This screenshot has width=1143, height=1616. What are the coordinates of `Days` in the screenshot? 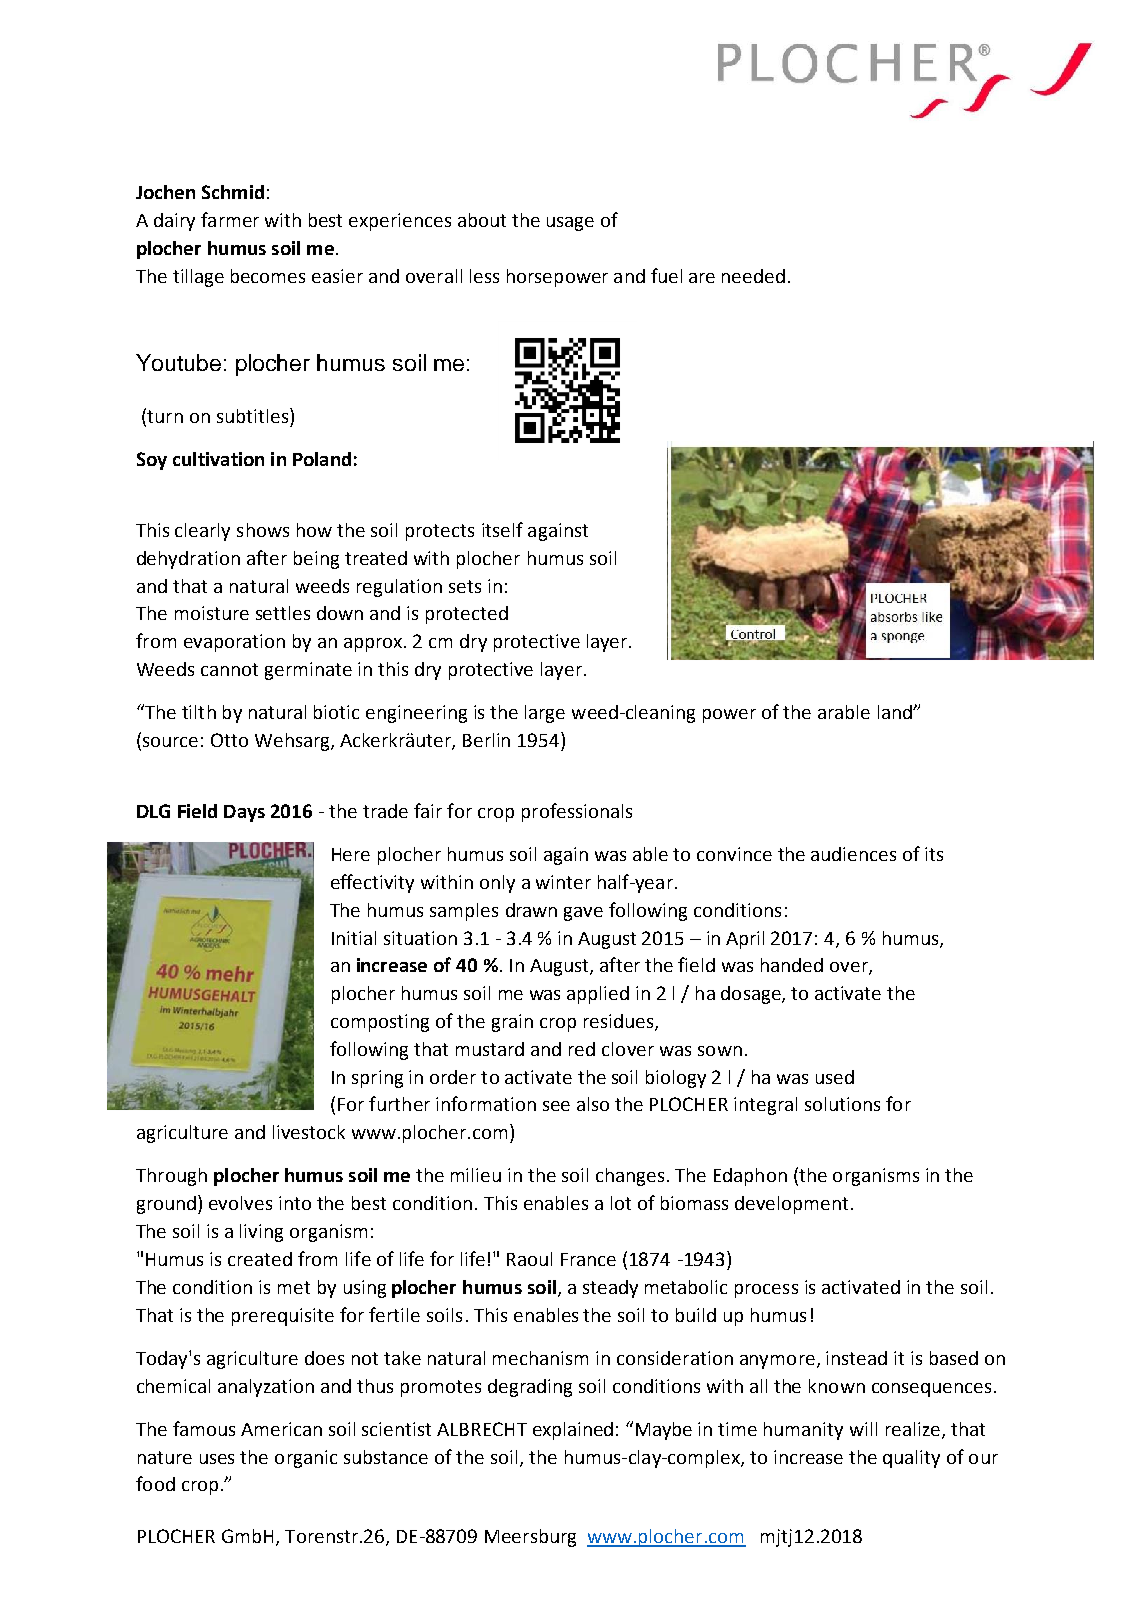 It's located at (244, 813).
